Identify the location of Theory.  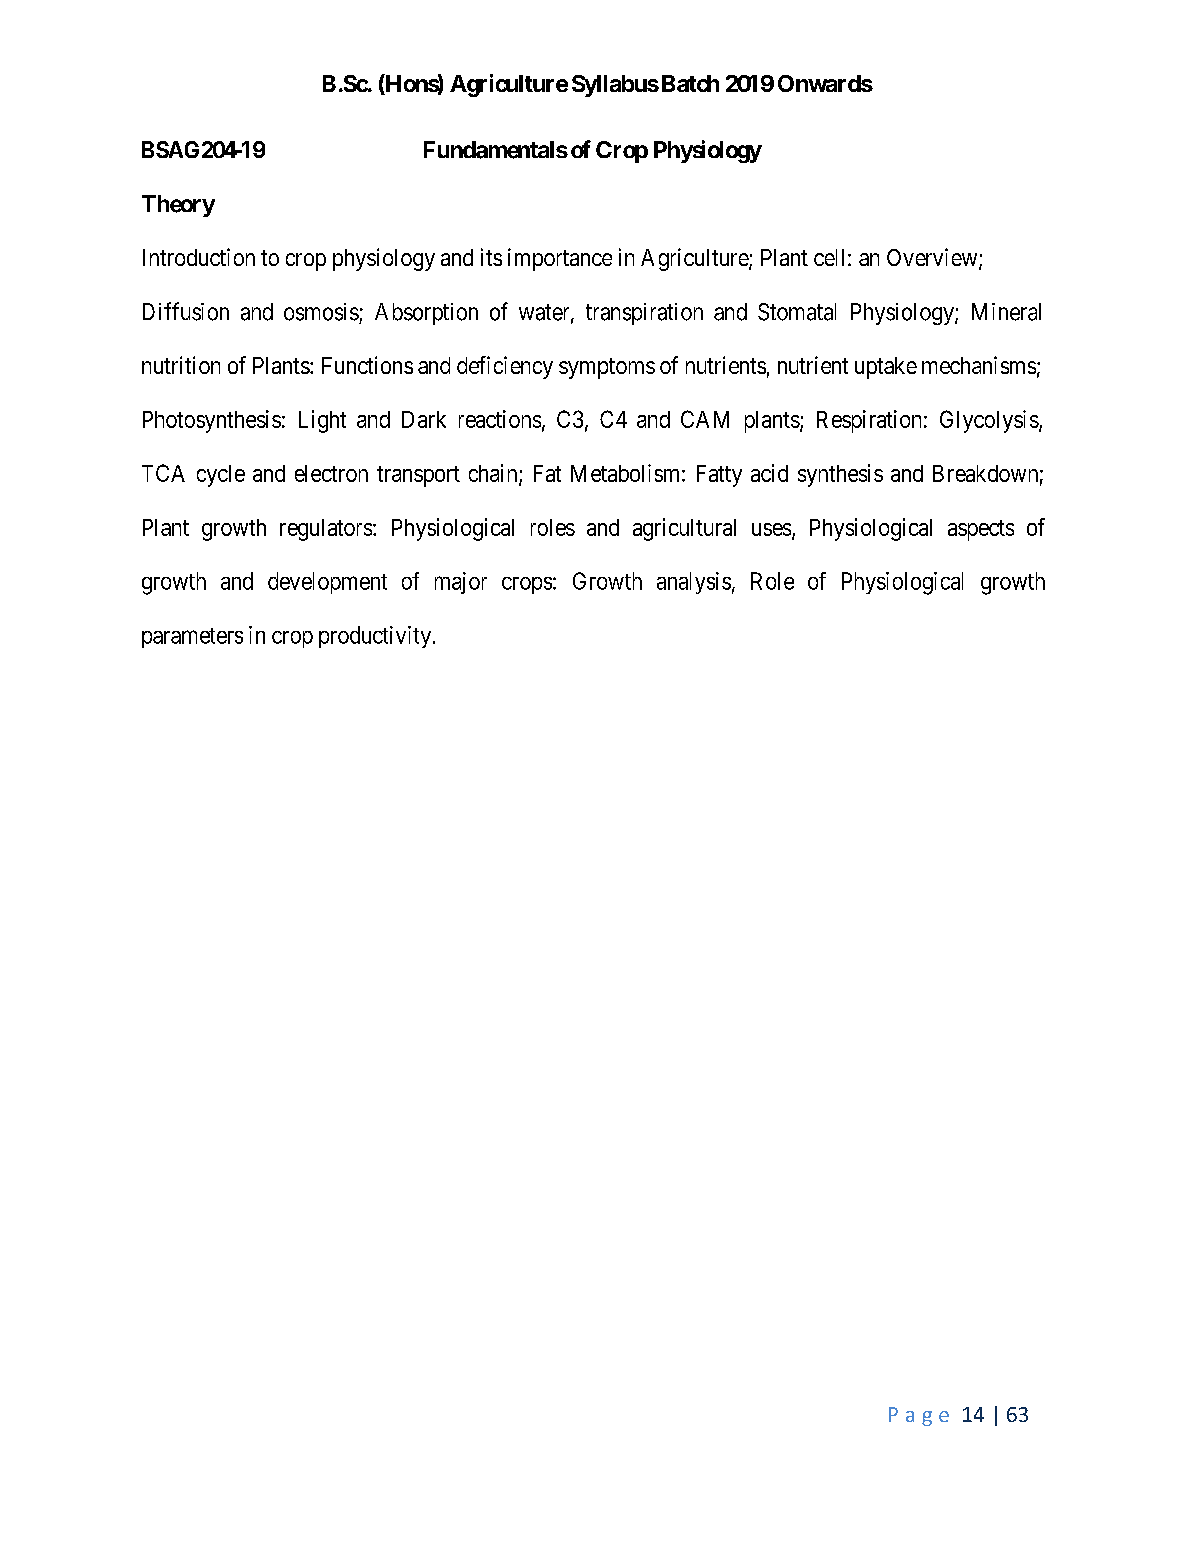
(178, 206).
